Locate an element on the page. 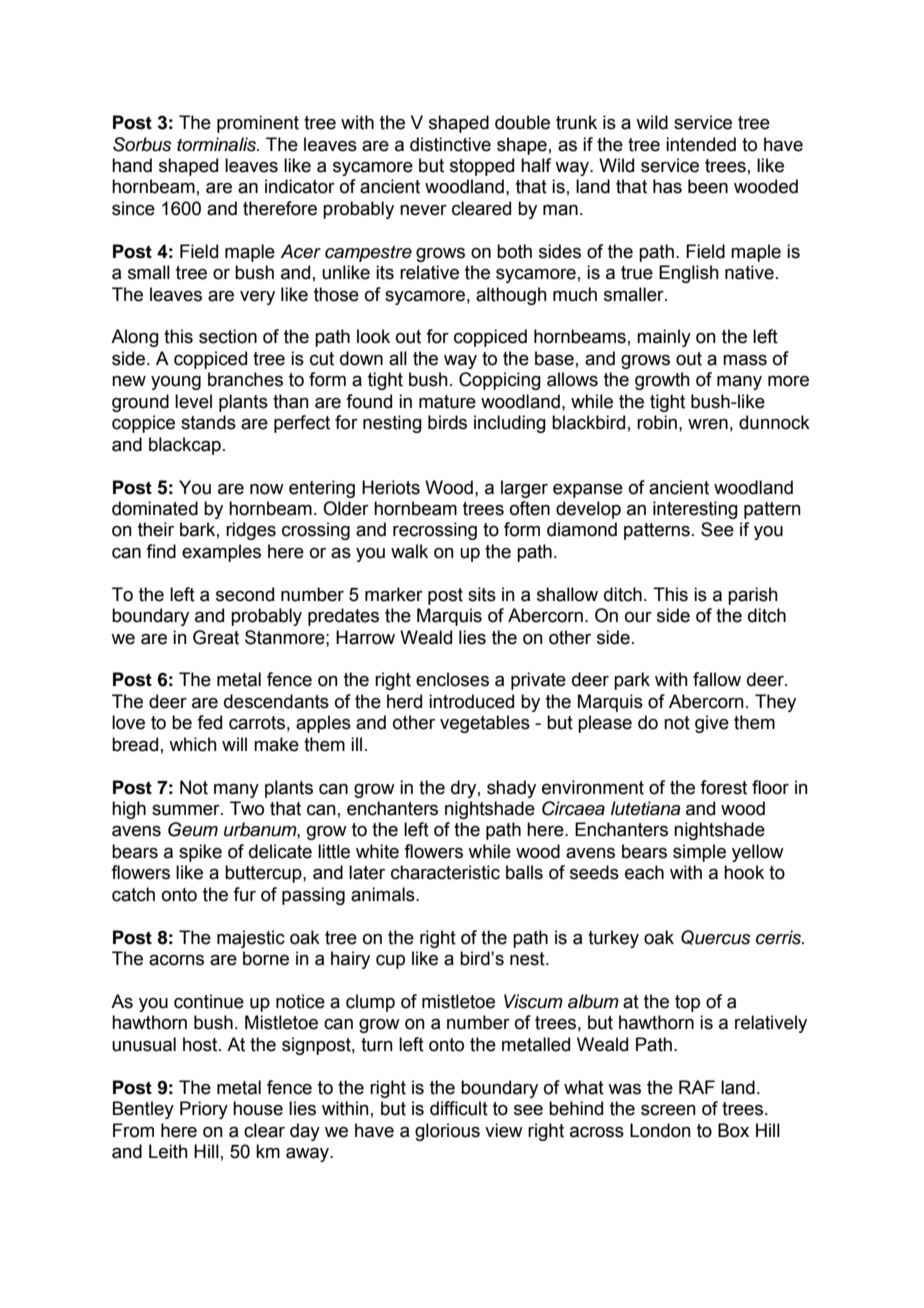 The image size is (924, 1308). vegetables is located at coordinates (485, 724).
